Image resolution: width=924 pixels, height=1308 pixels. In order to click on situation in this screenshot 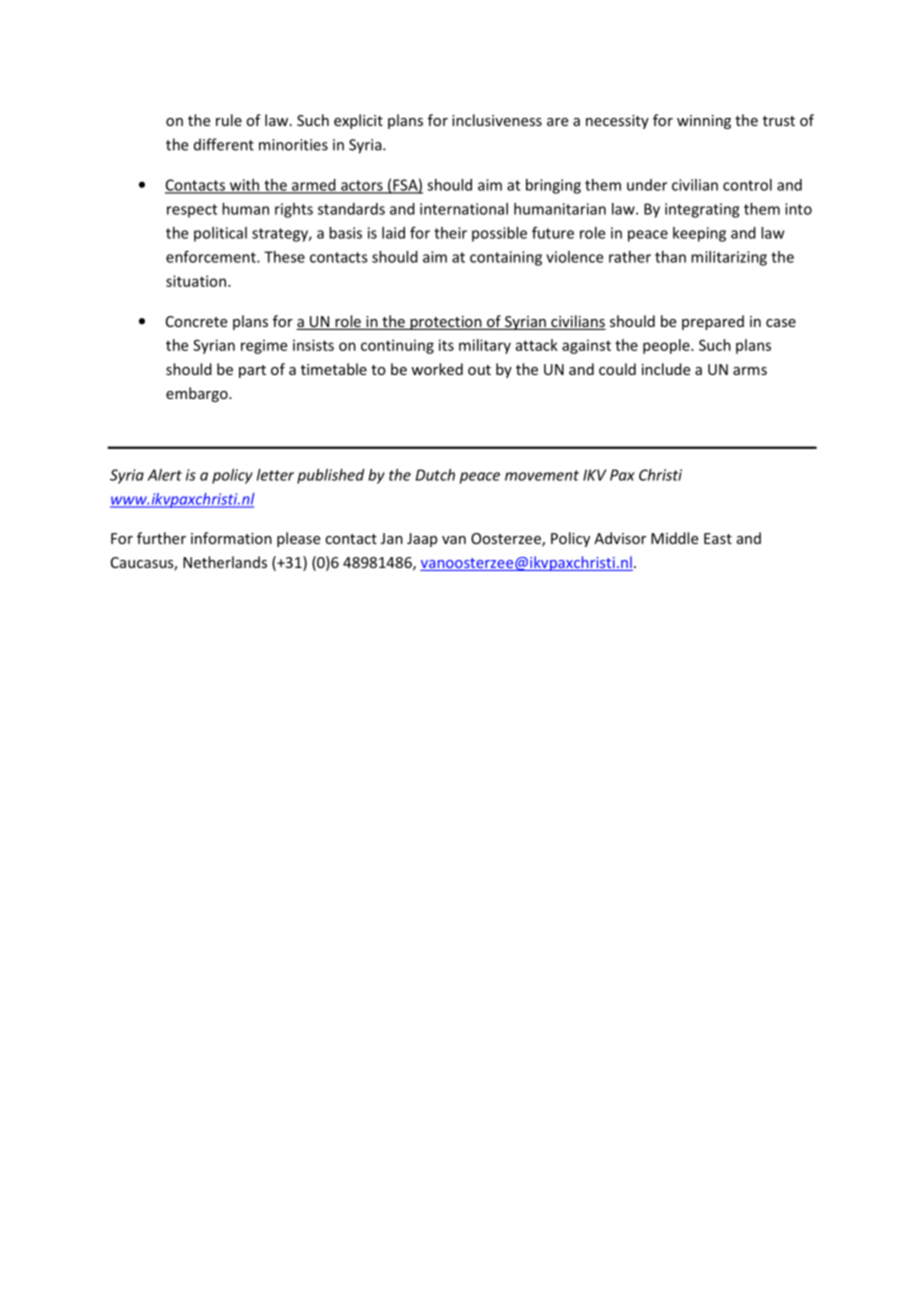, I will do `click(196, 281)`.
